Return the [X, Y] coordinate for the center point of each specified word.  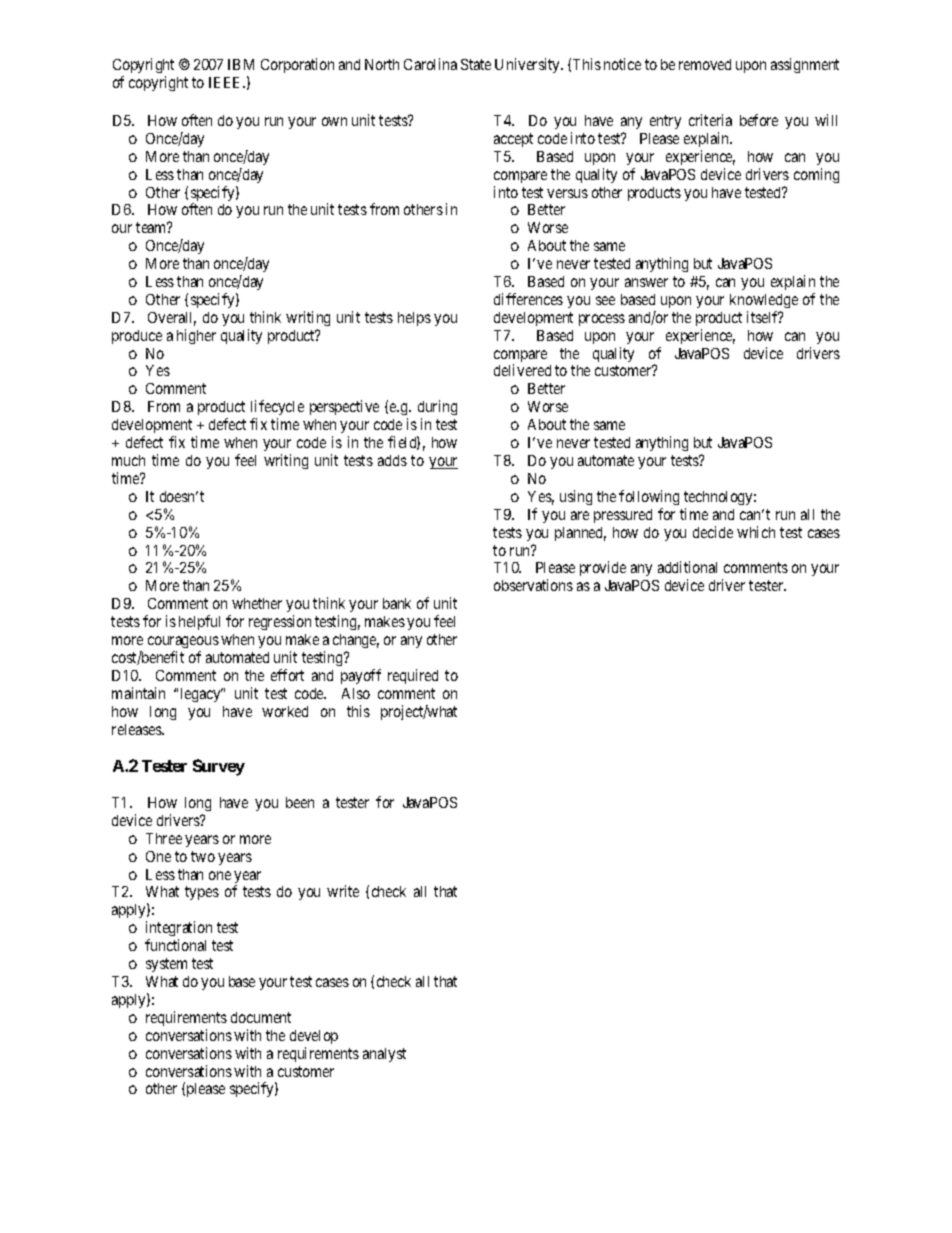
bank [397, 603]
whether [257, 603]
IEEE [226, 82]
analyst [384, 1055]
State [476, 64]
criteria [710, 120]
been [300, 802]
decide [713, 532]
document [261, 1017]
